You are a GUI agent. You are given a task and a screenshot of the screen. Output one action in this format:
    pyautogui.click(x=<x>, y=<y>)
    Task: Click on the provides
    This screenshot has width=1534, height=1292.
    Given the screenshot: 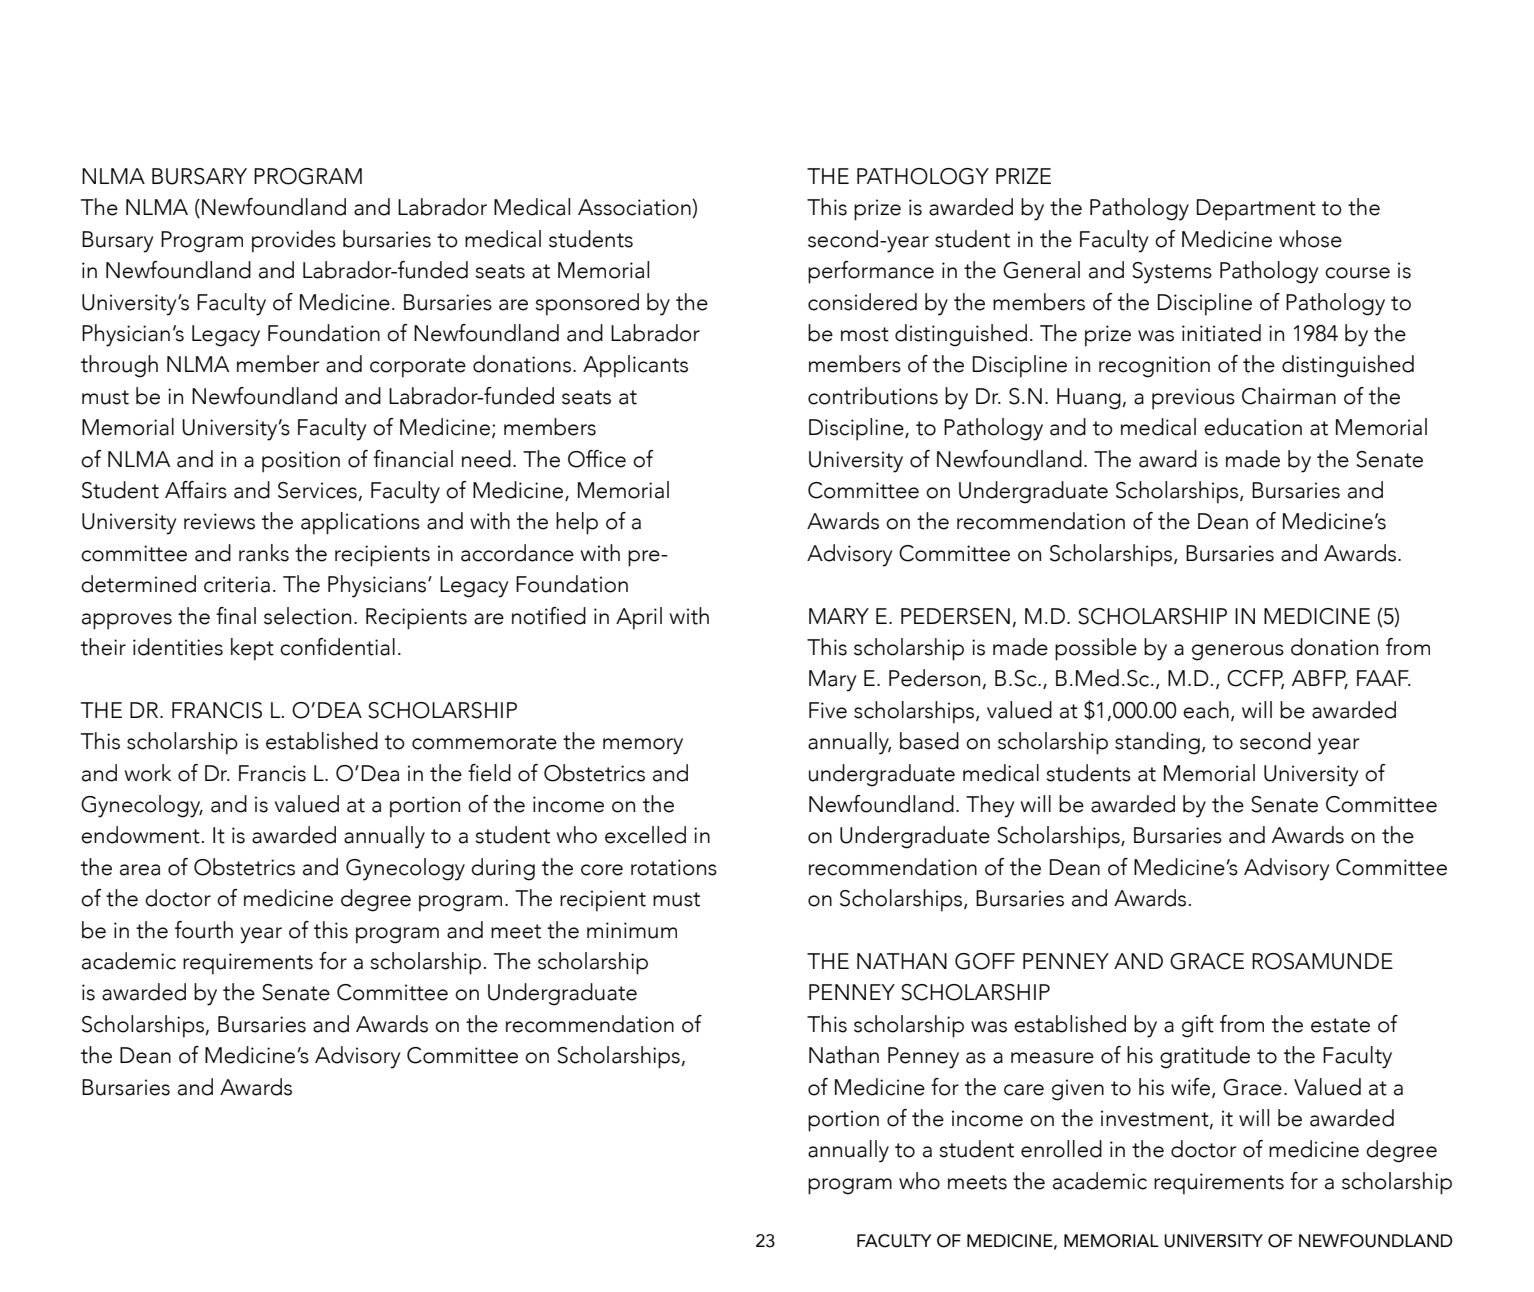 What is the action you would take?
    pyautogui.click(x=294, y=241)
